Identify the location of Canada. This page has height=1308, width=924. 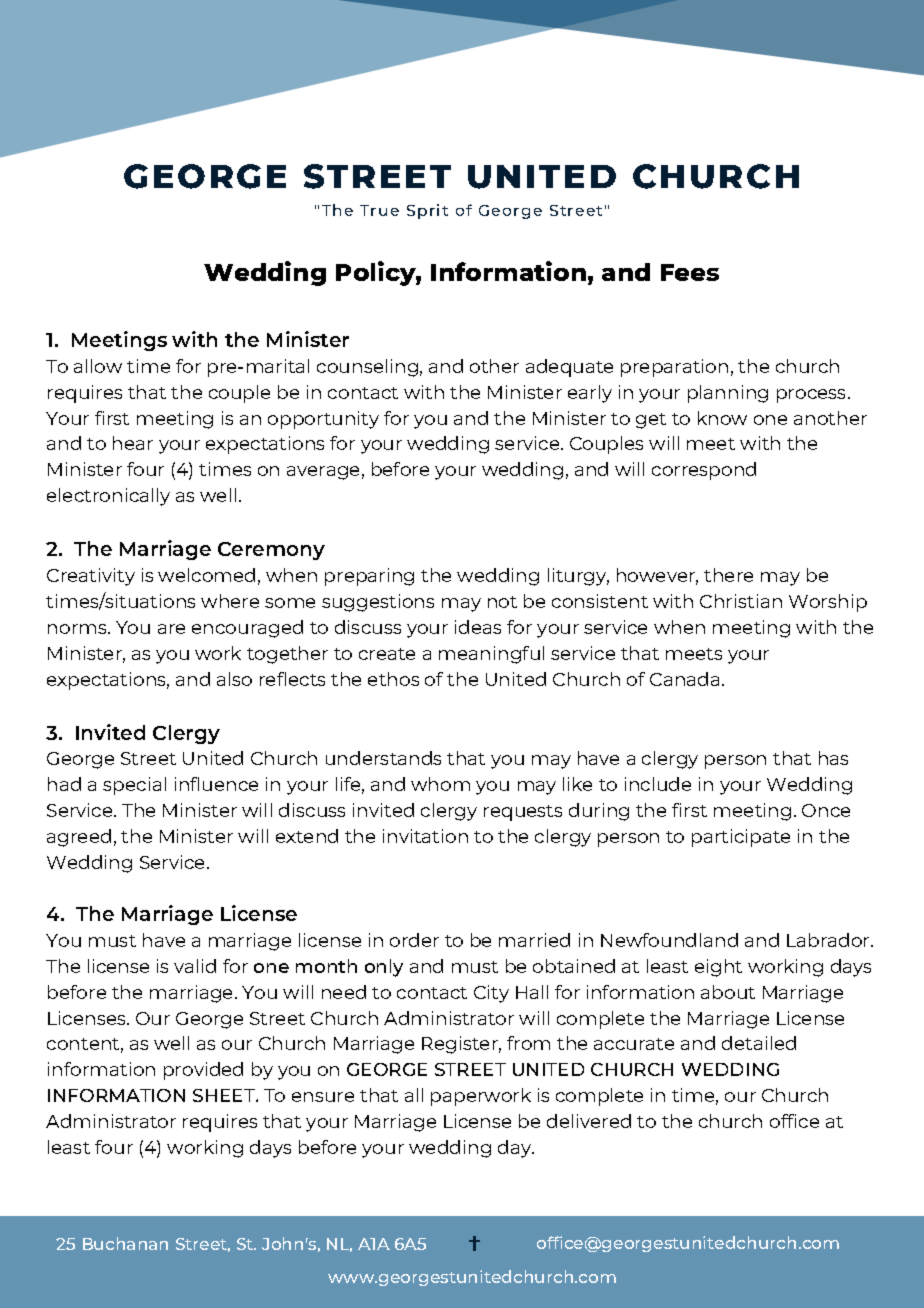
(684, 679).
